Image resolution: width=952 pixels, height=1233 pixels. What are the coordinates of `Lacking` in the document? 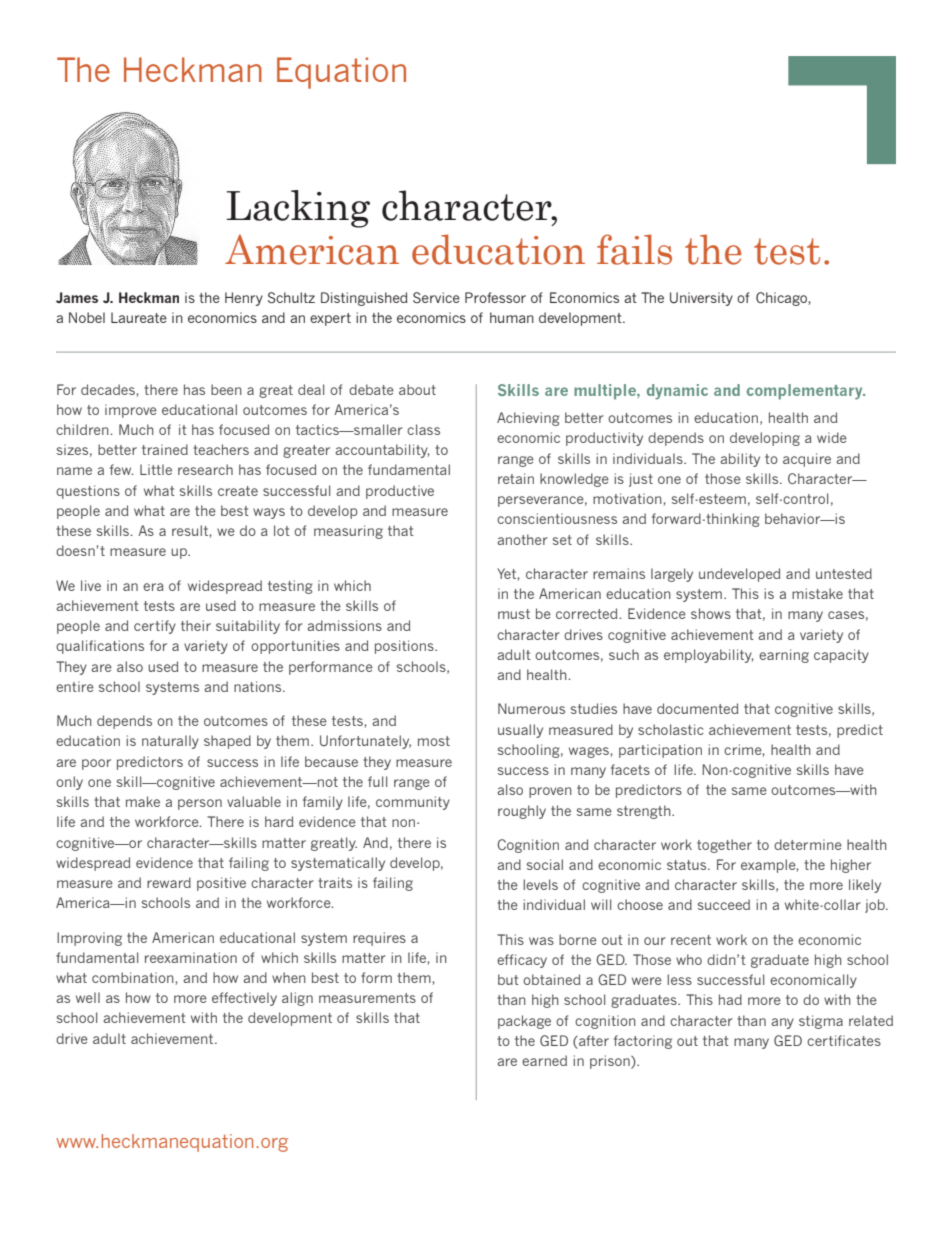 It's located at (298, 209).
